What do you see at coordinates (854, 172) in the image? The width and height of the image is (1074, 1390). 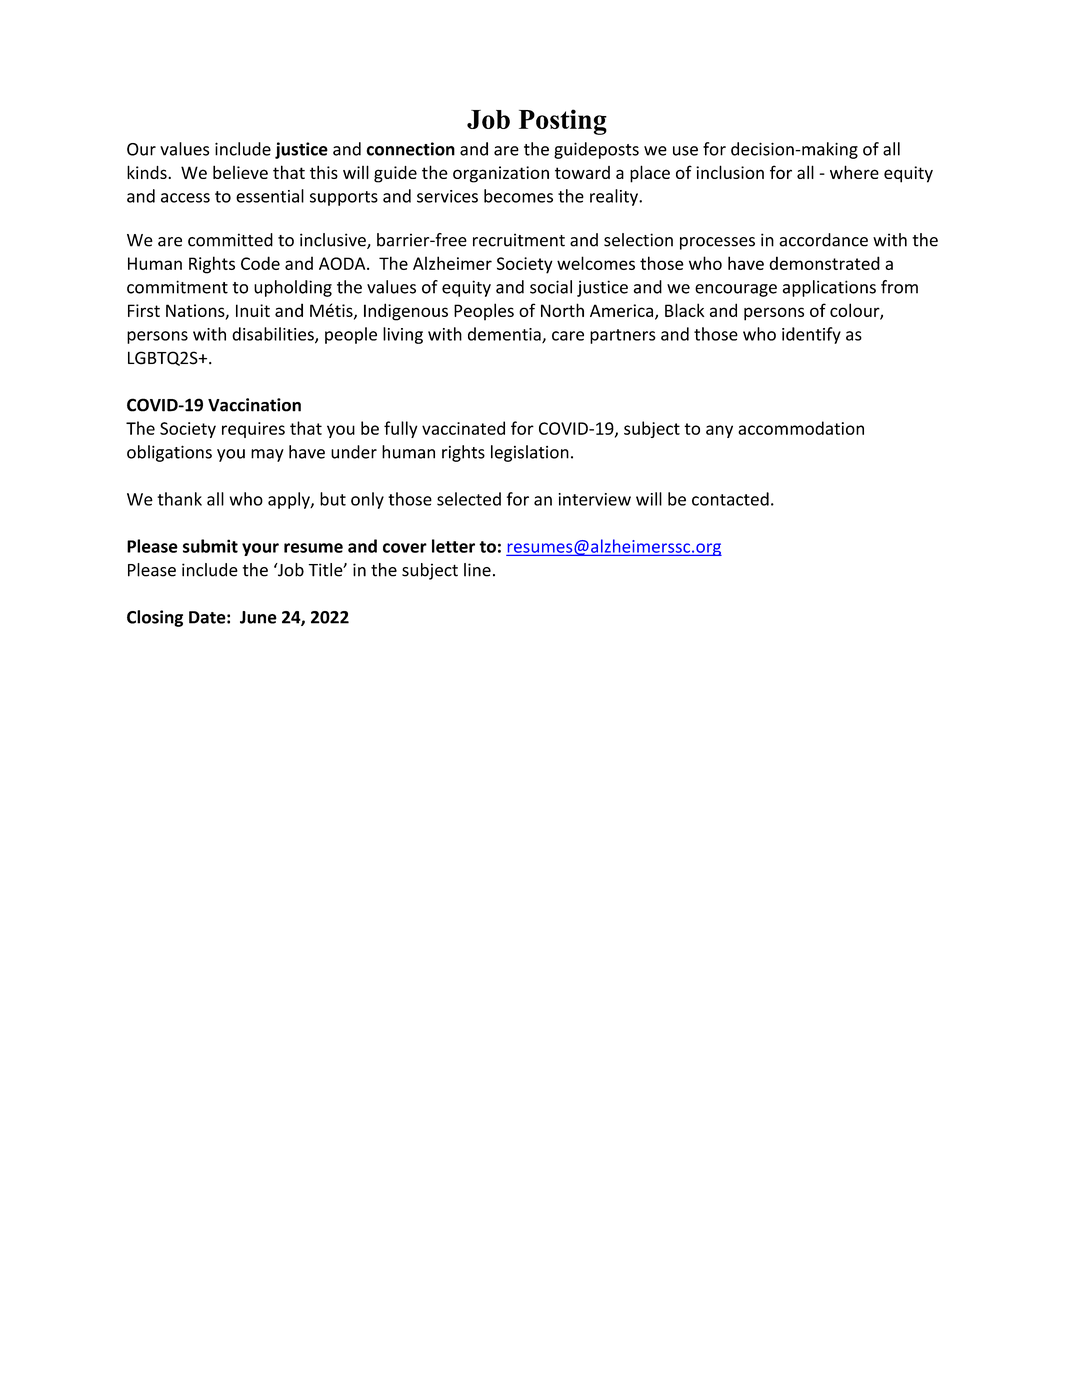 I see `where` at bounding box center [854, 172].
